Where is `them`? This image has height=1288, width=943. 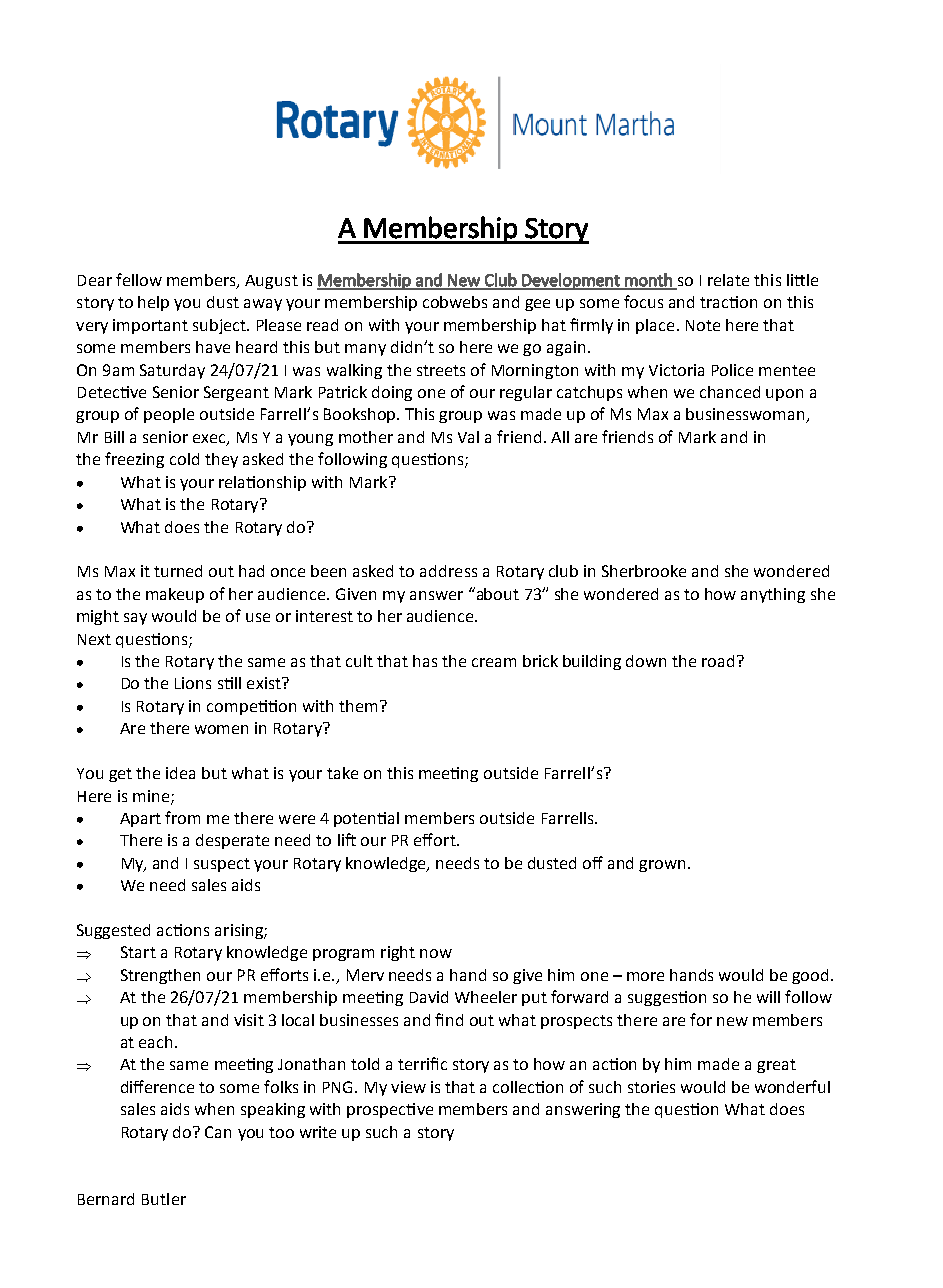
them is located at coordinates (358, 706).
